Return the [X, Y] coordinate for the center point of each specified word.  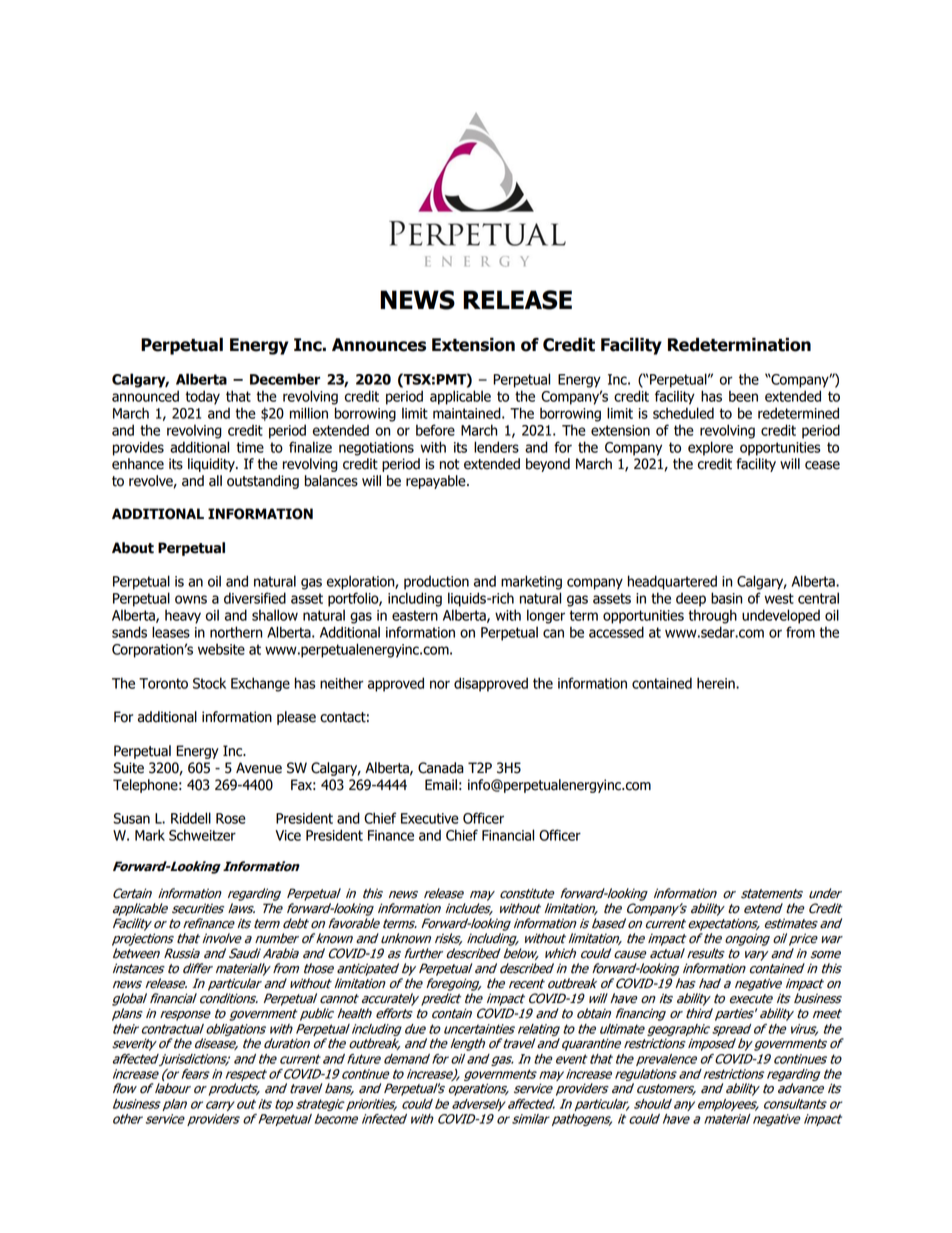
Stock [209, 683]
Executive [430, 818]
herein [717, 683]
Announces [379, 345]
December [285, 379]
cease [822, 465]
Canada [441, 768]
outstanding [263, 482]
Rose [231, 818]
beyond [548, 465]
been [743, 396]
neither [342, 683]
